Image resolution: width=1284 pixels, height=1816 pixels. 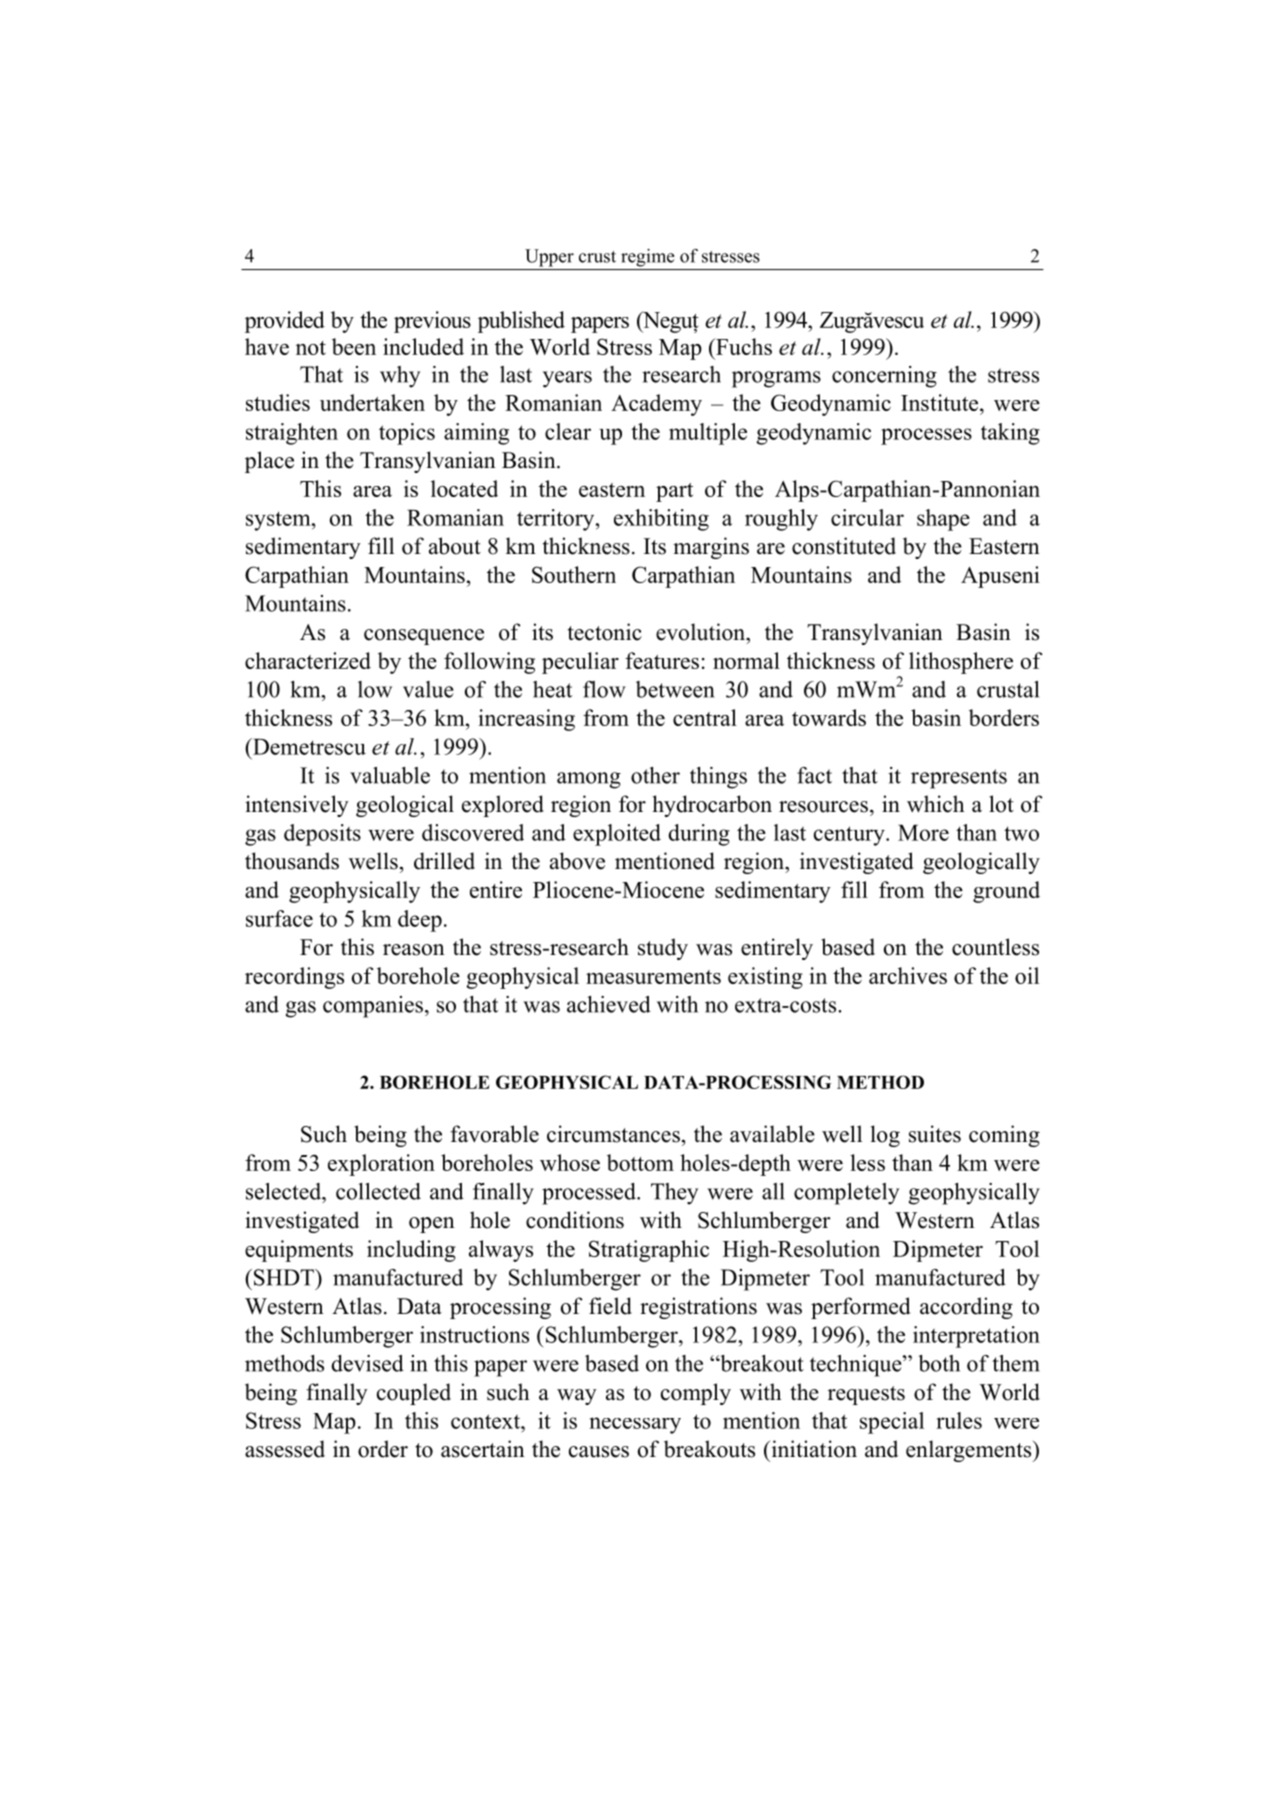 What do you see at coordinates (308, 660) in the document?
I see `characterized` at bounding box center [308, 660].
